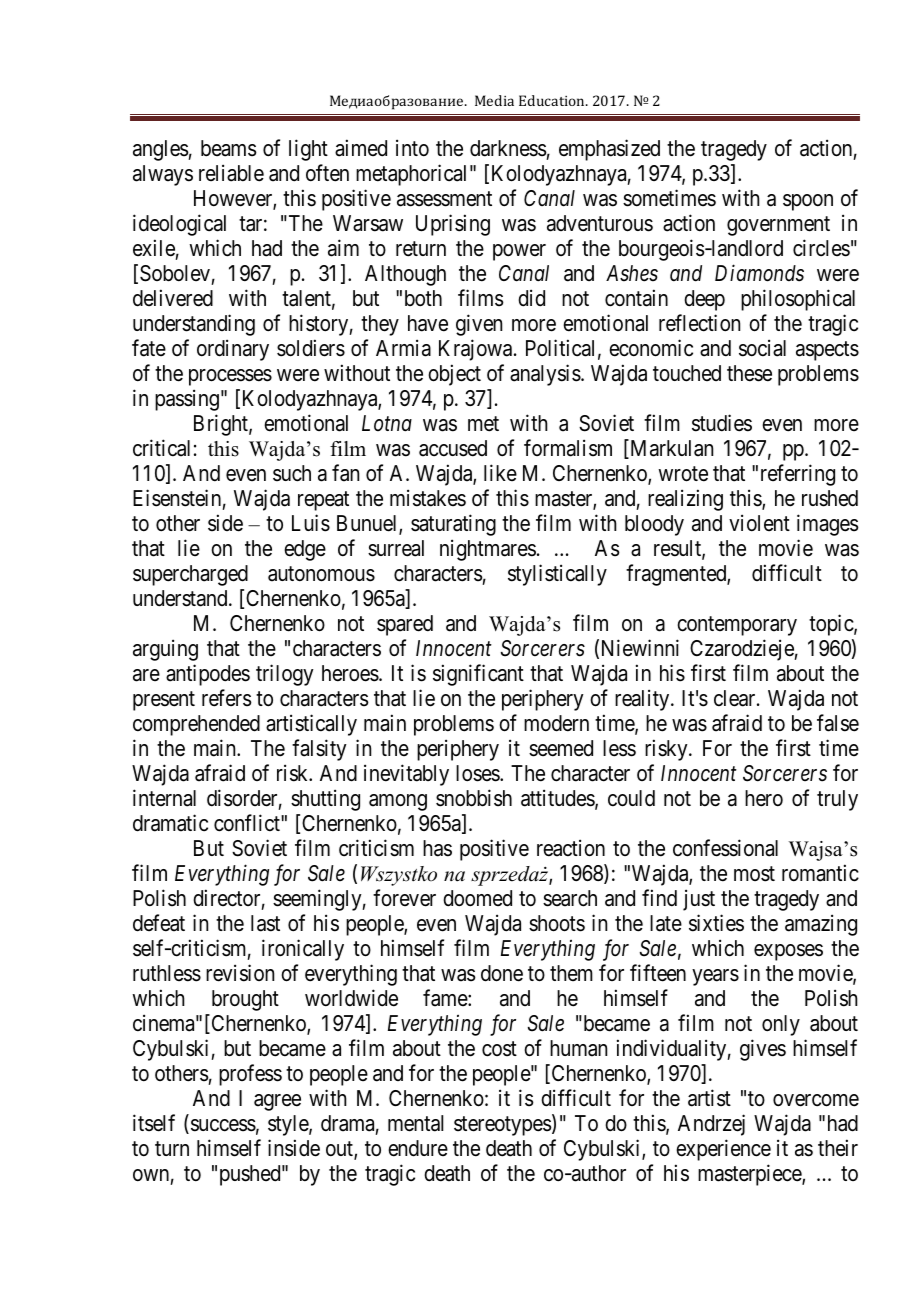 The image size is (924, 1308). What do you see at coordinates (711, 1125) in the screenshot?
I see `Andrzej` at bounding box center [711, 1125].
